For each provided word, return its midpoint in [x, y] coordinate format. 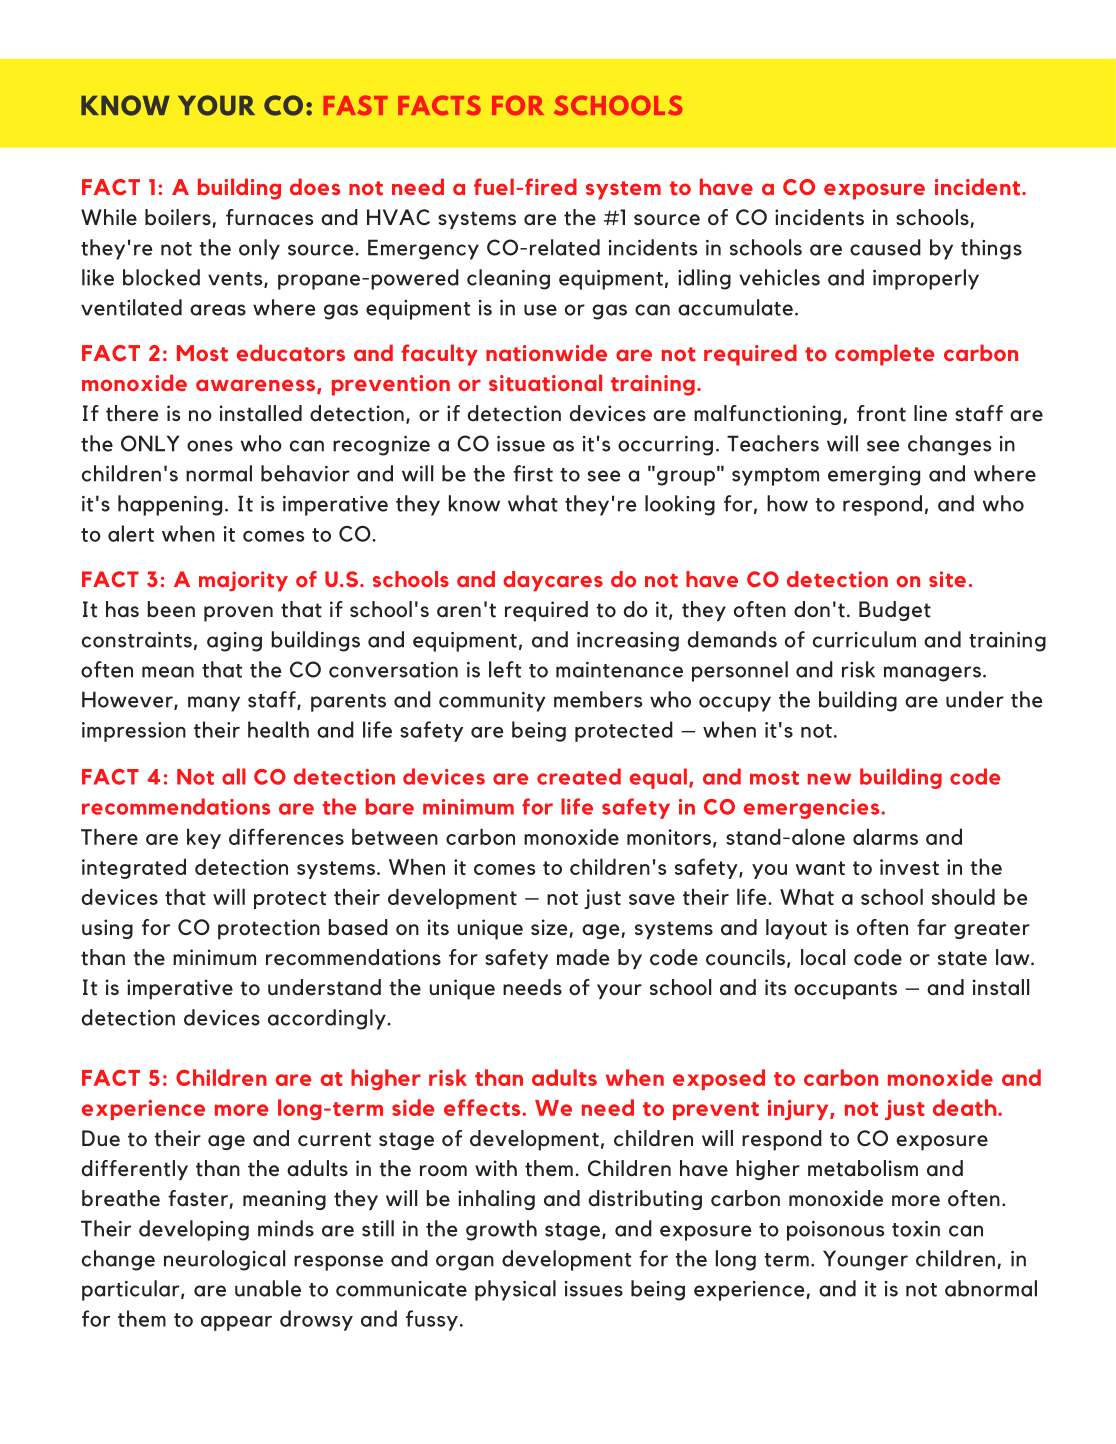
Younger [865, 1260]
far [931, 927]
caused [885, 247]
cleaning [508, 279]
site [947, 579]
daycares [553, 581]
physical [515, 1290]
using [107, 929]
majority [243, 581]
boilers [178, 217]
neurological [224, 1260]
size [549, 927]
